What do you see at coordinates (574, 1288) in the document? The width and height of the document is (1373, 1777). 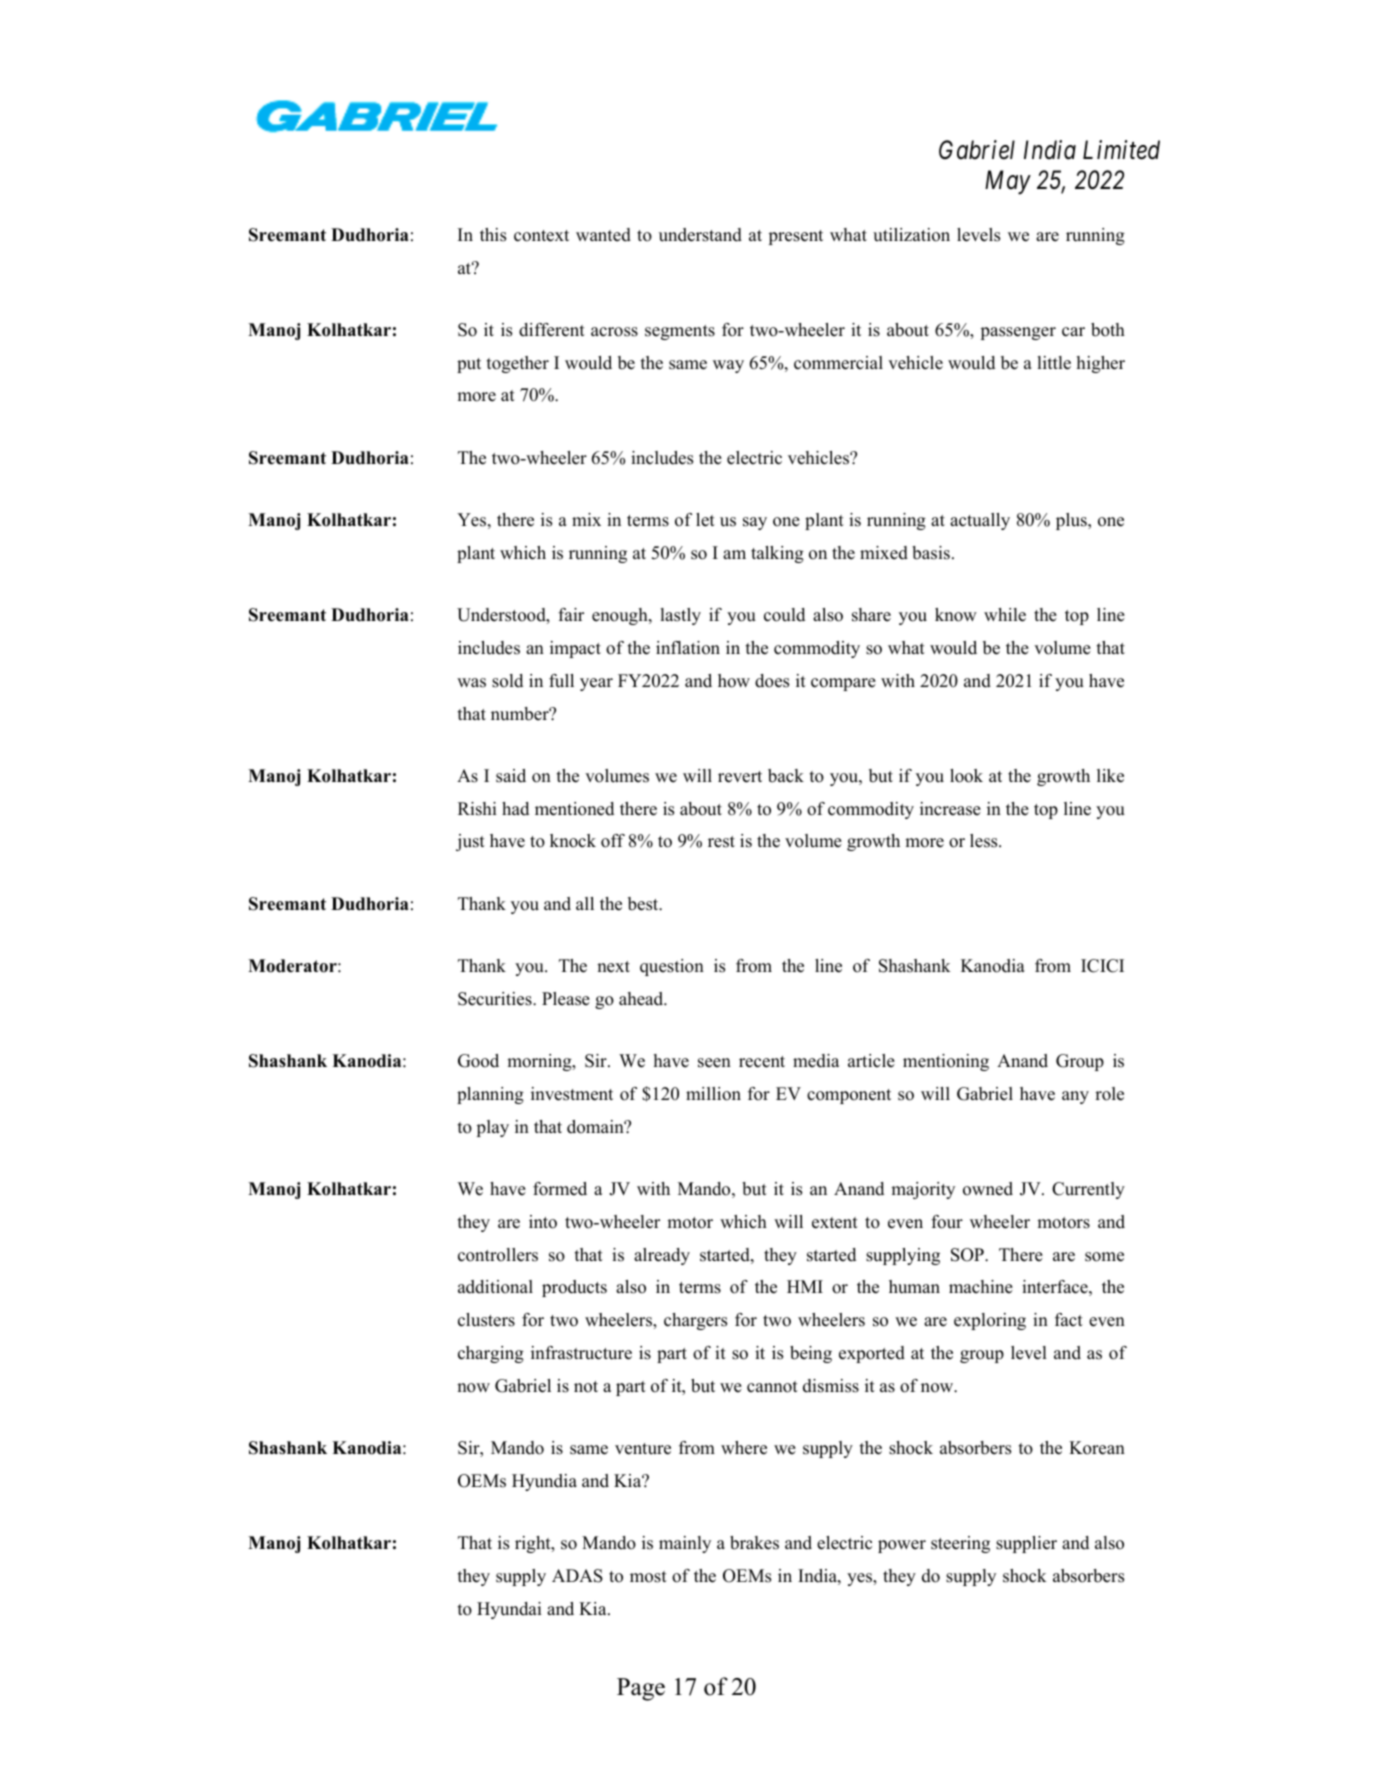 I see `products` at bounding box center [574, 1288].
